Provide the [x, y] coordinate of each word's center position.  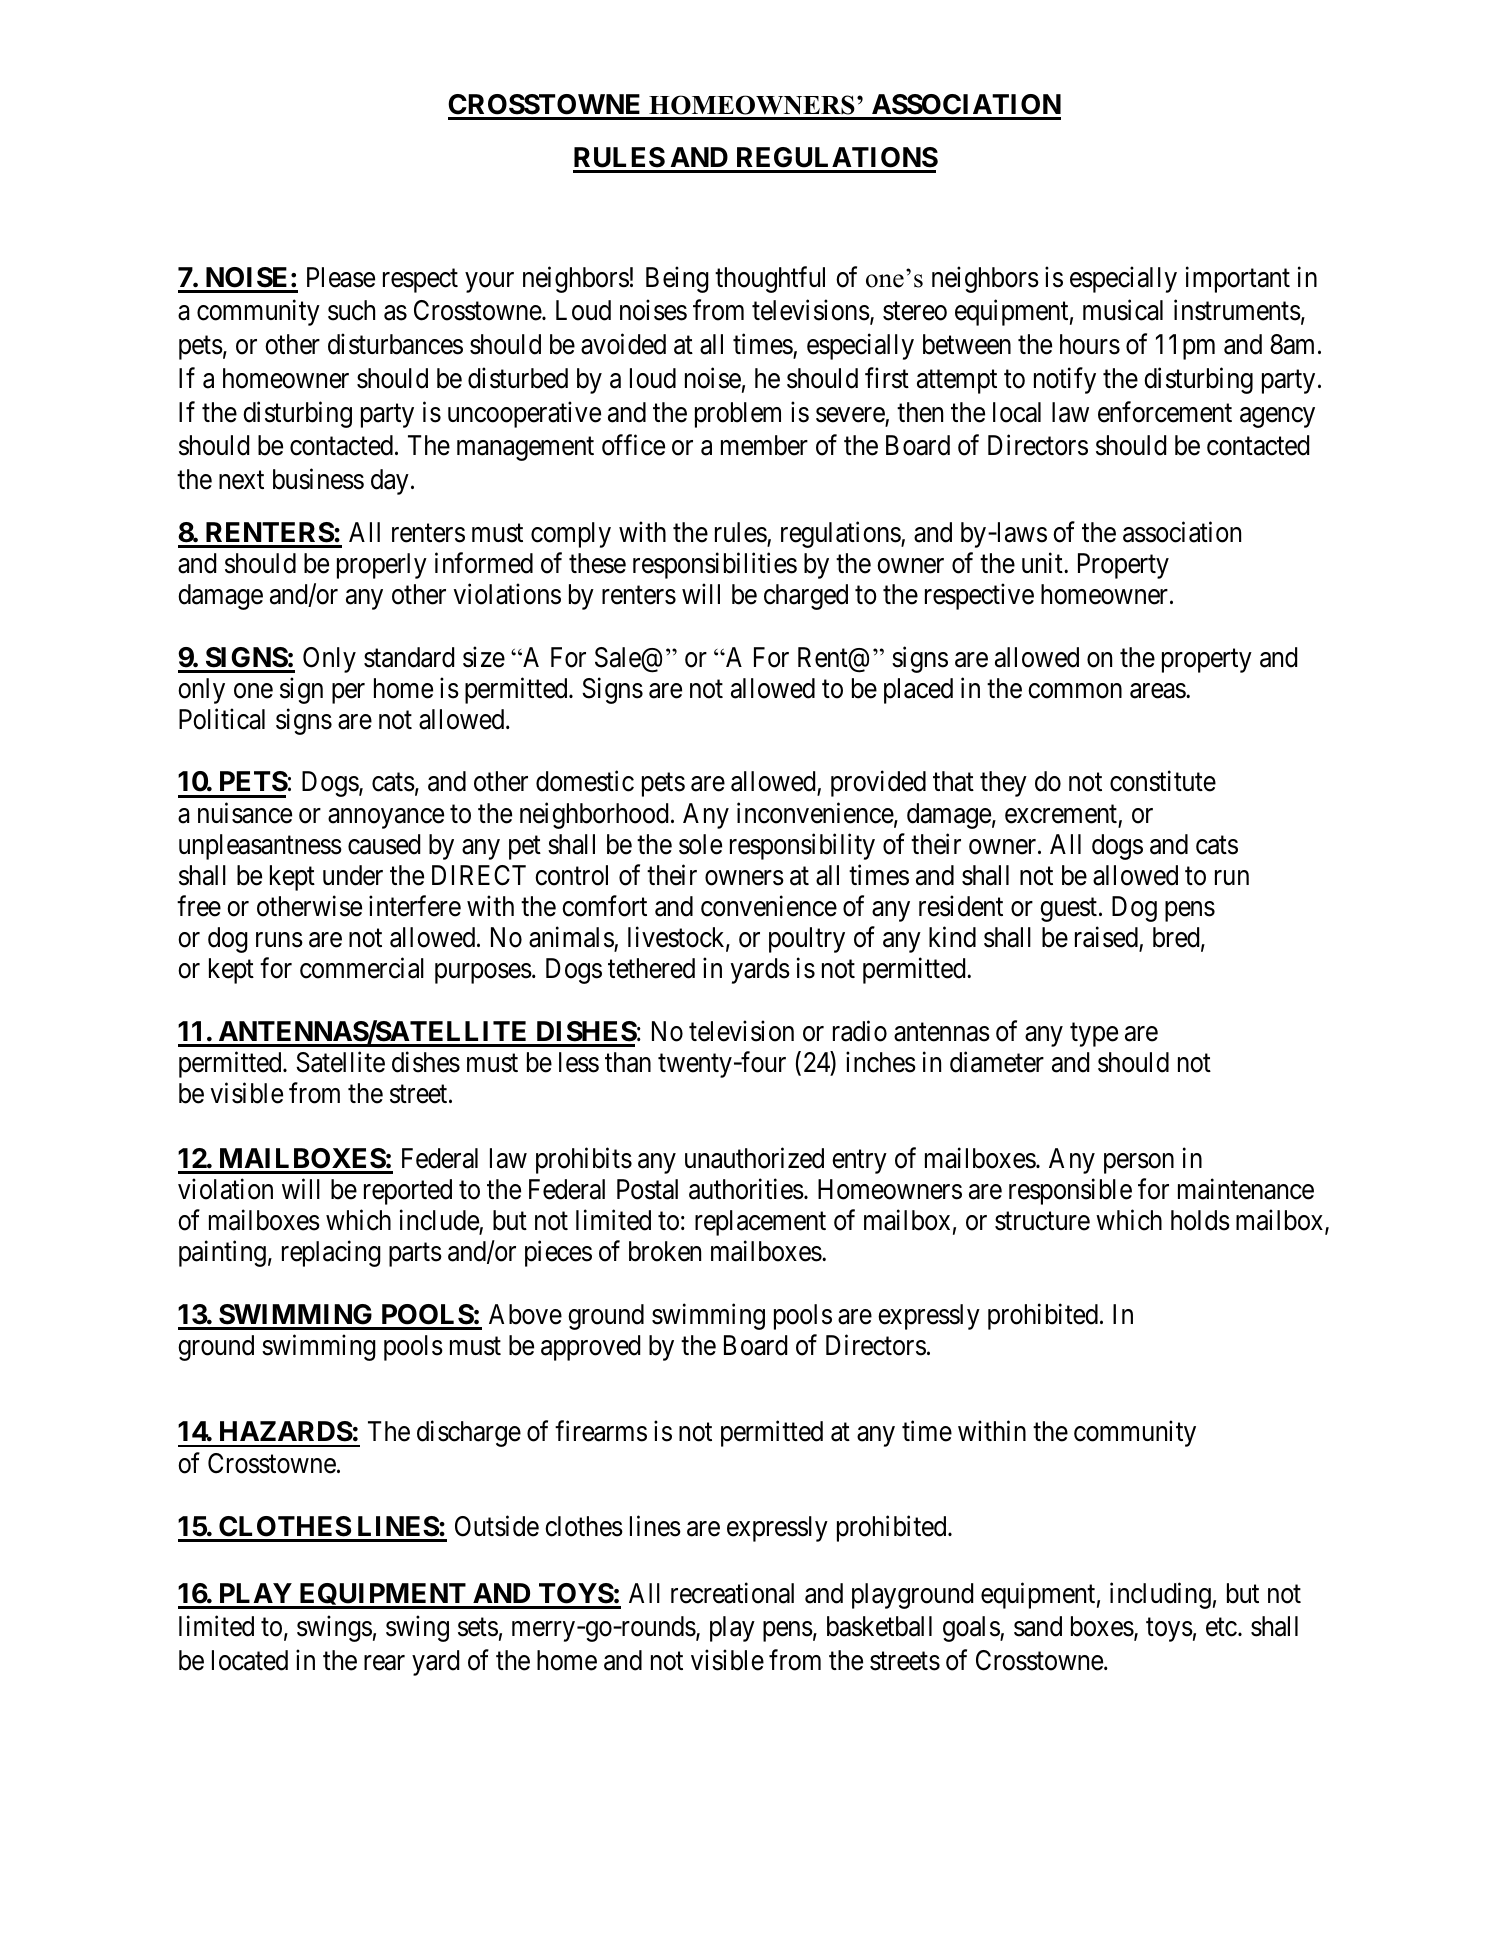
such [351, 310]
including [1160, 1595]
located [250, 1660]
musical [1123, 310]
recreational [732, 1593]
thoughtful [770, 279]
